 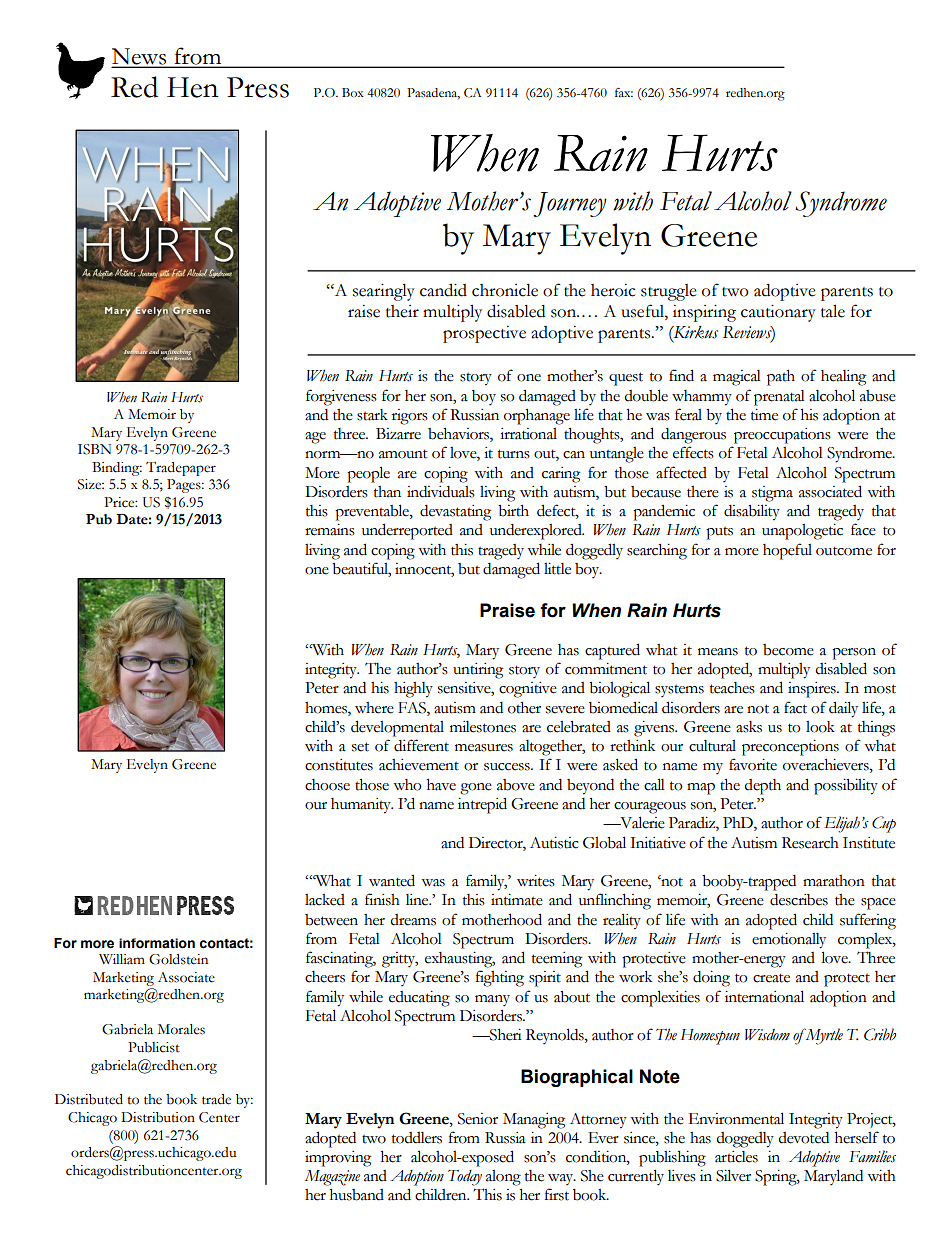 What do you see at coordinates (327, 785) in the document?
I see `choose` at bounding box center [327, 785].
